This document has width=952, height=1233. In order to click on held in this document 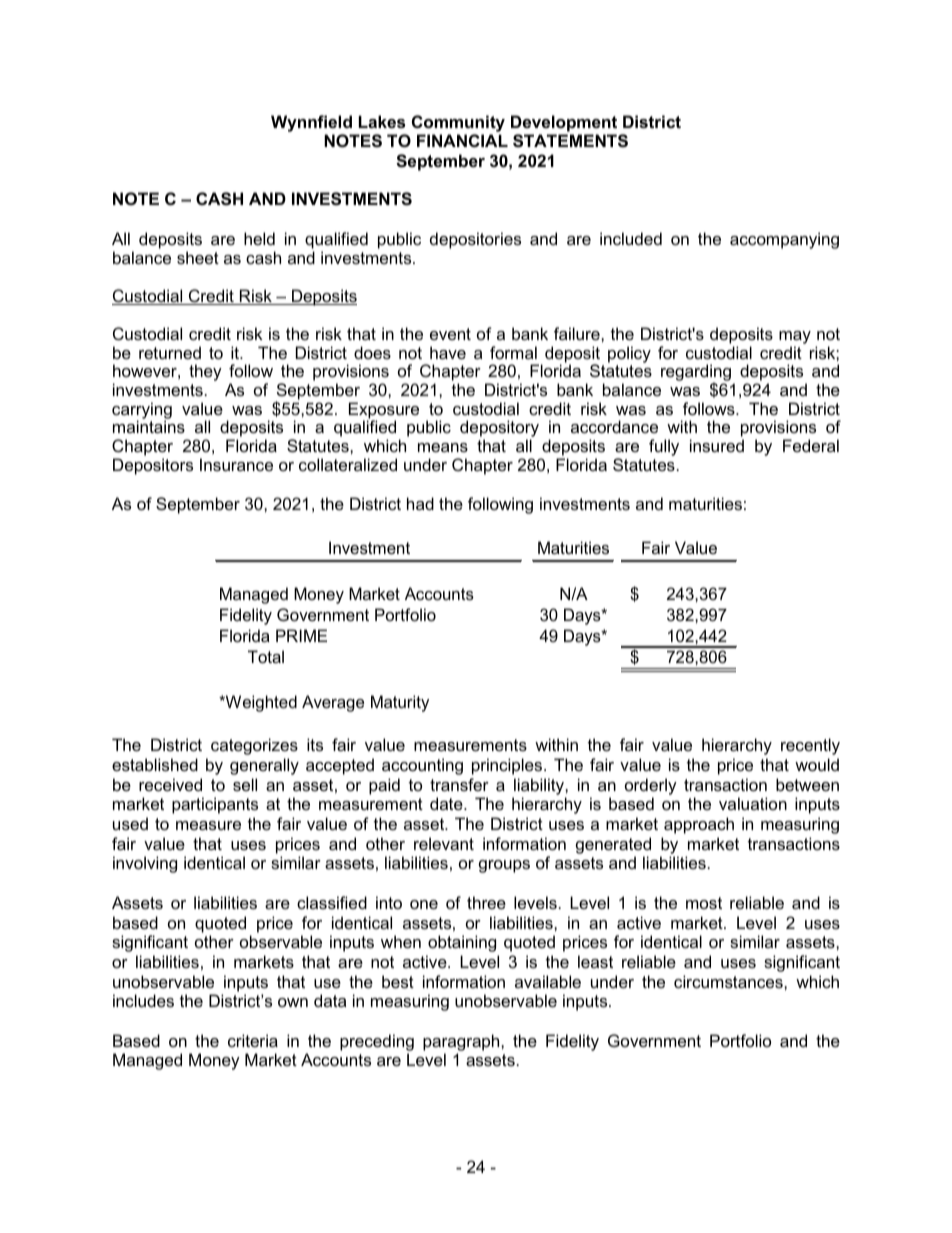, I will do `click(259, 238)`.
